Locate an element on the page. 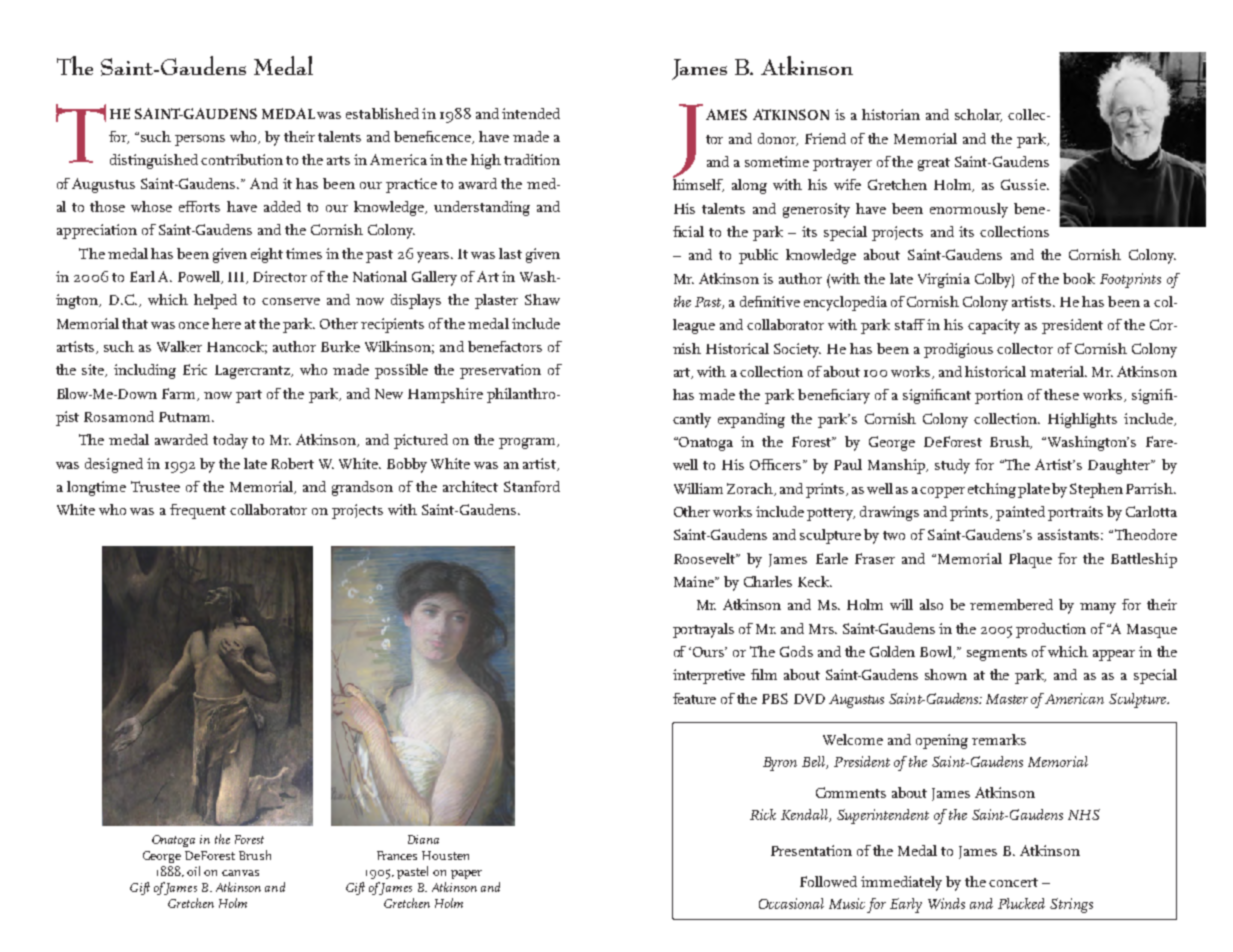 This page has width=1233, height=952. capacity is located at coordinates (994, 326).
